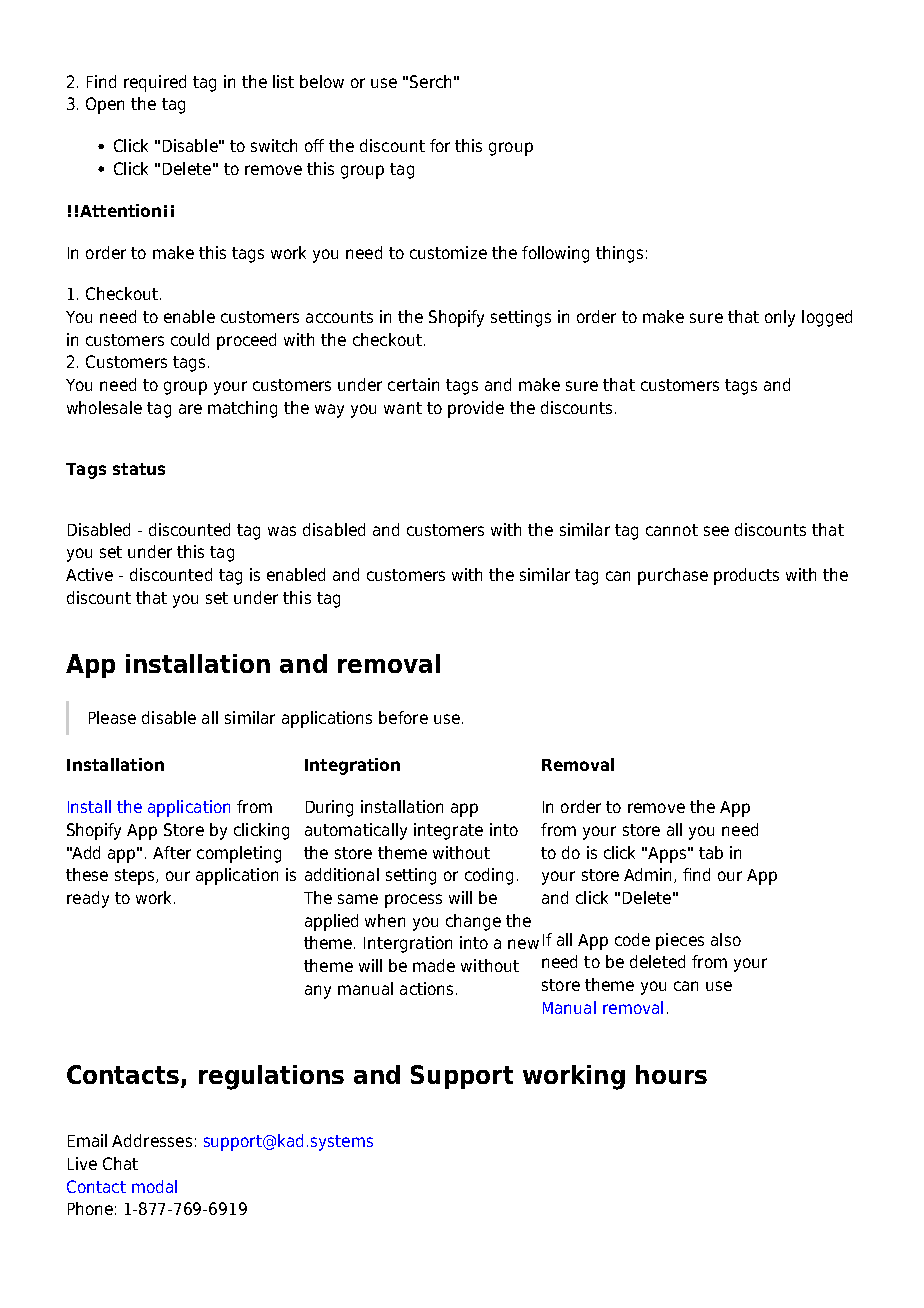  What do you see at coordinates (619, 254) in the document?
I see `things` at bounding box center [619, 254].
